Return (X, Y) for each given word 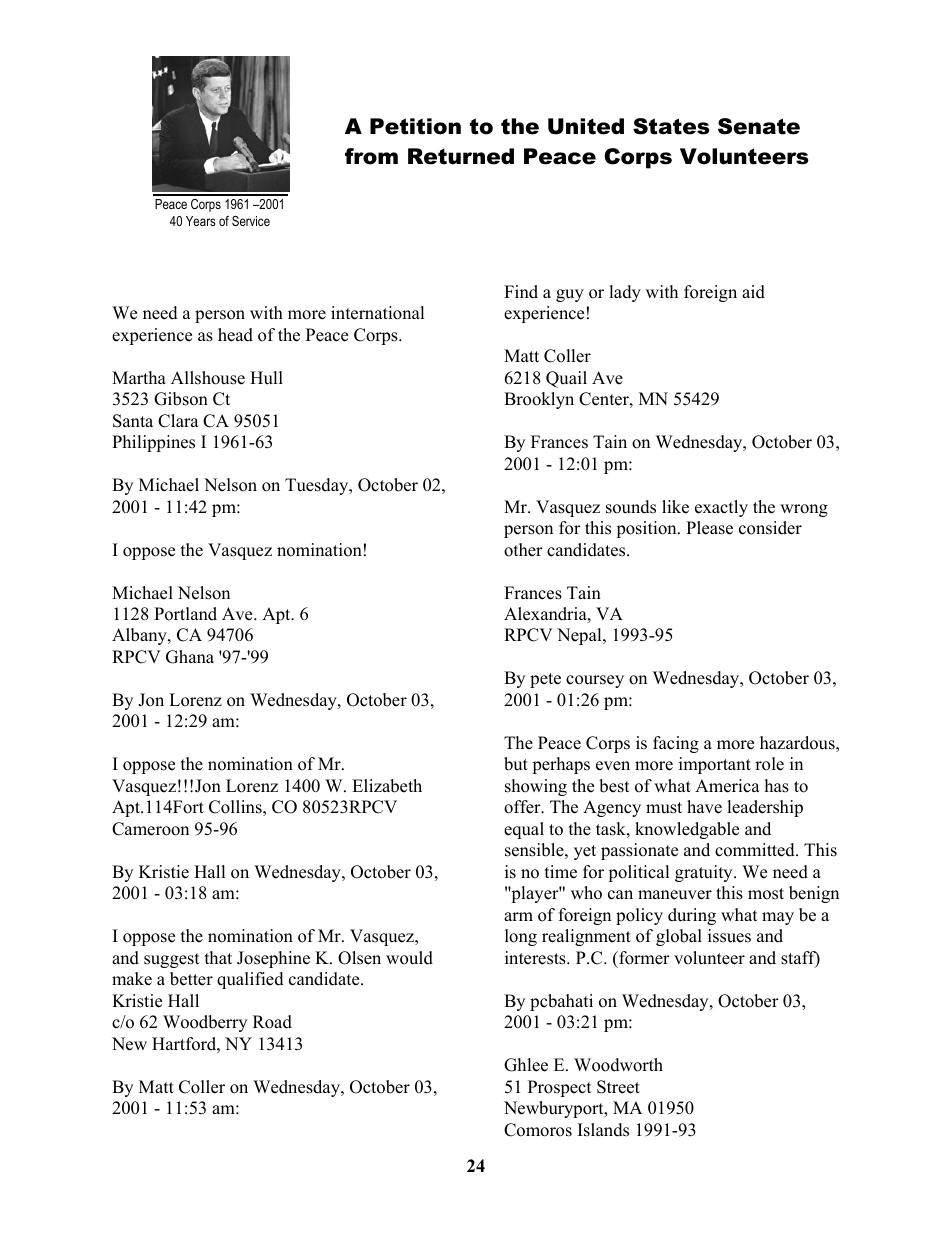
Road (272, 1022)
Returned (461, 156)
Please (709, 528)
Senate (759, 126)
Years (201, 221)
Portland (185, 614)
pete (545, 680)
